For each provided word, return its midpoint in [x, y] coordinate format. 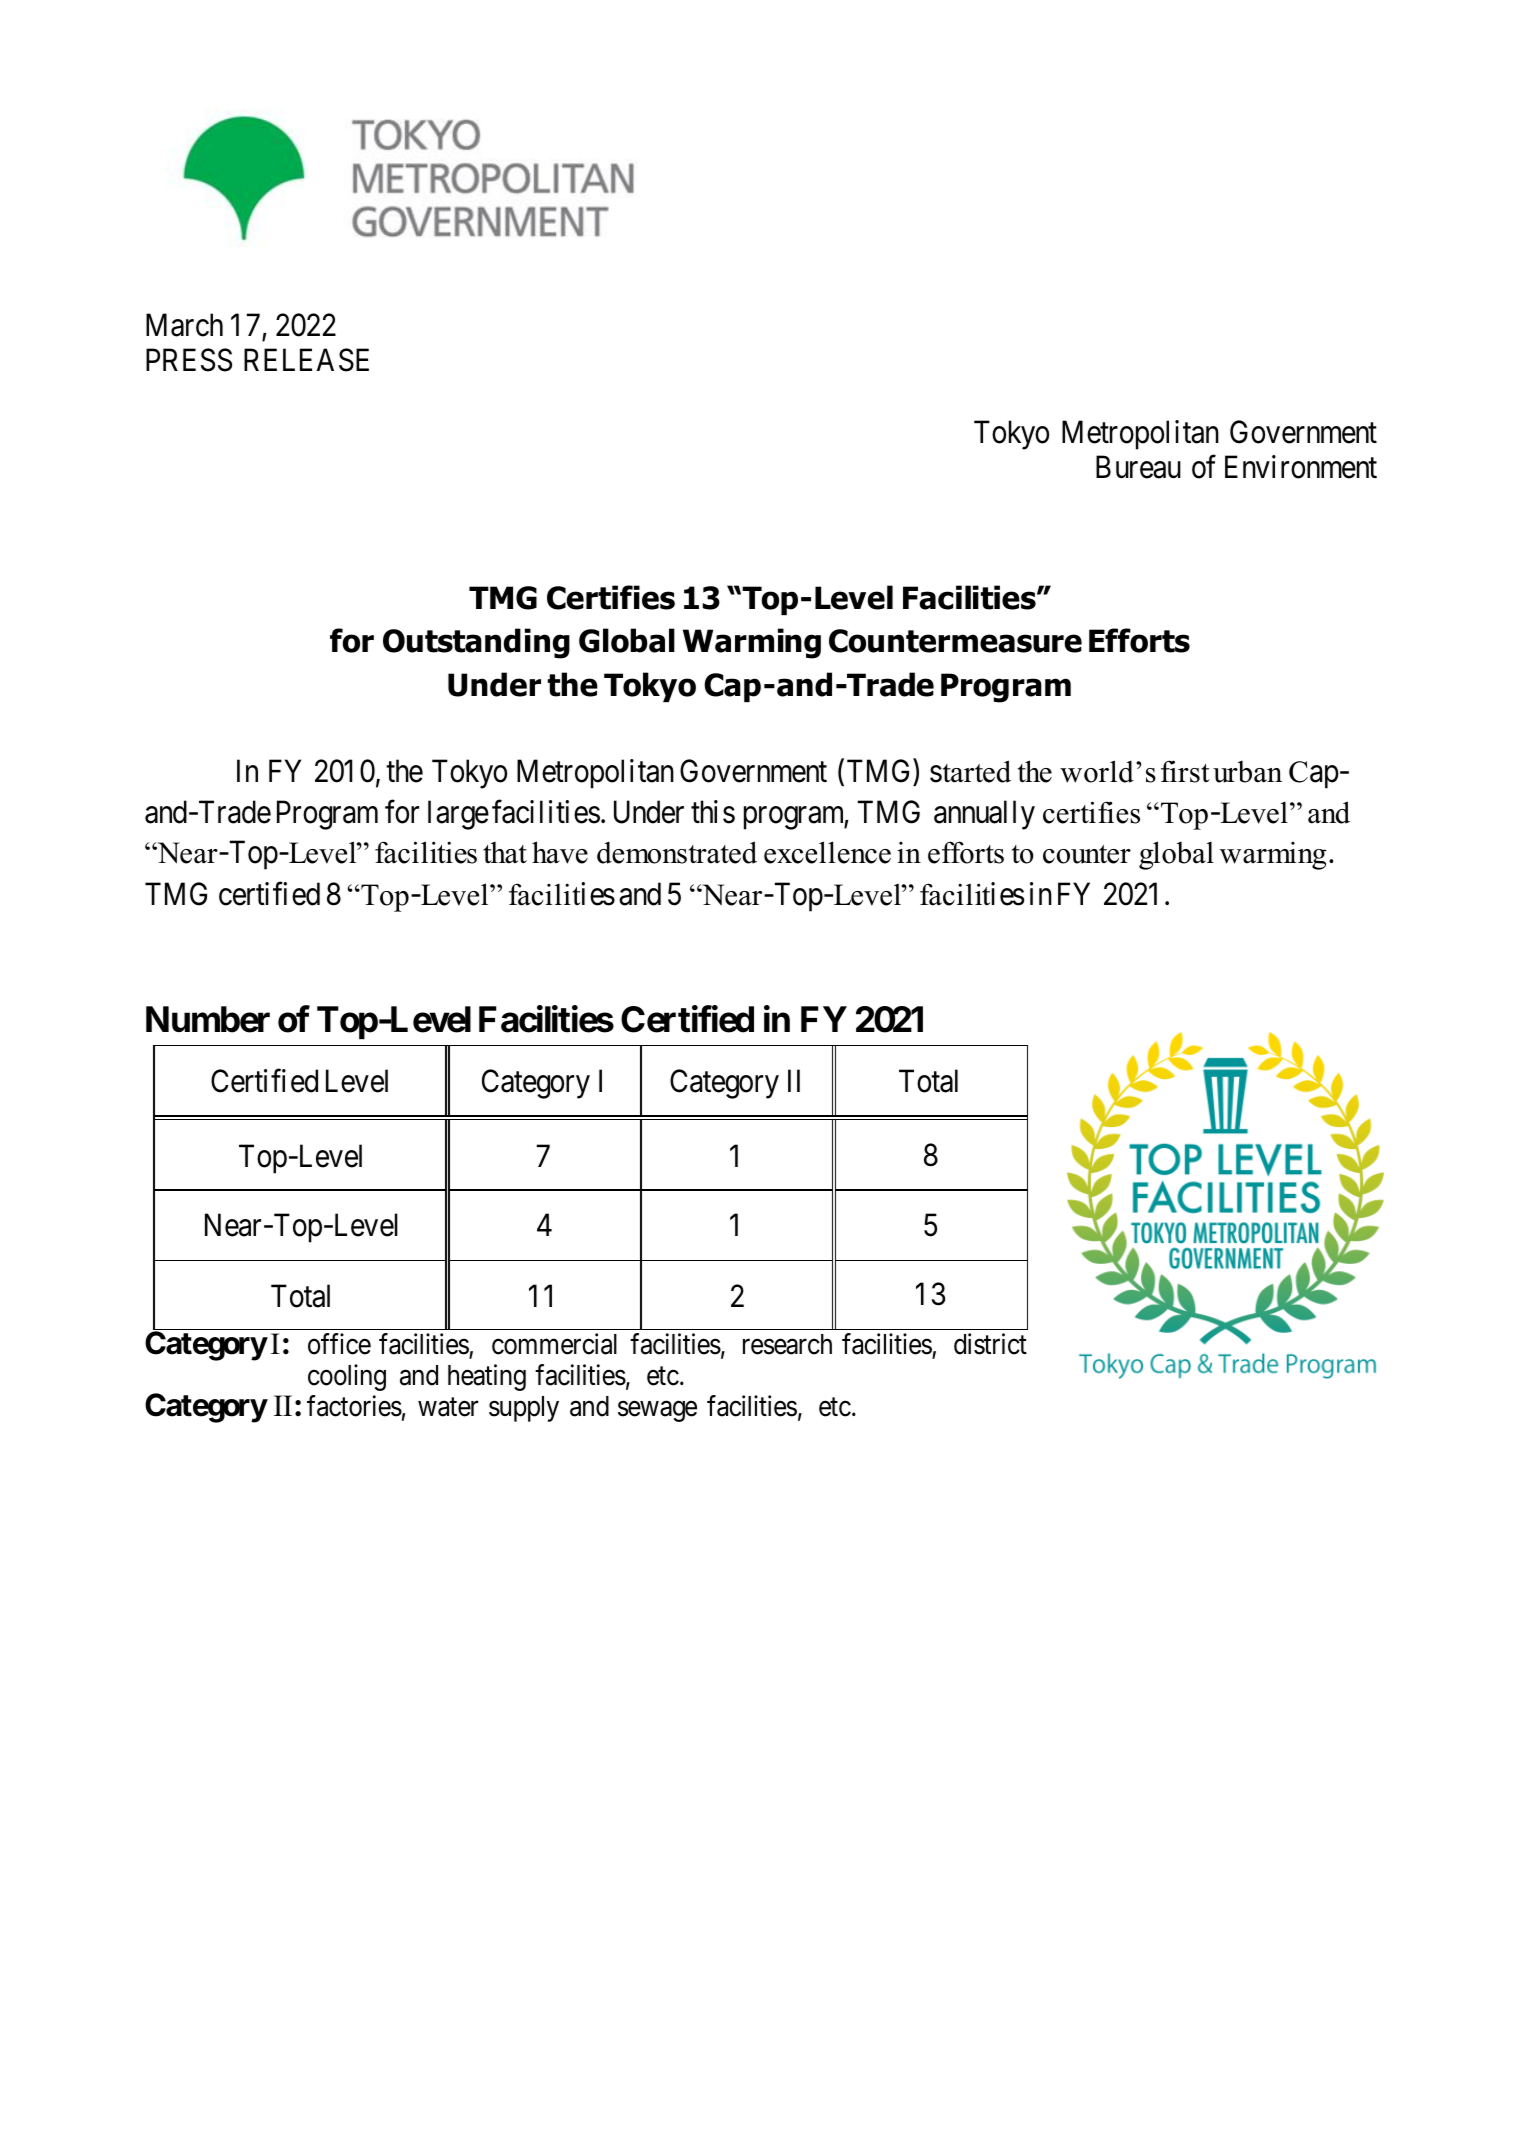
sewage [657, 1411]
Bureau [1138, 467]
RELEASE [306, 360]
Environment [1301, 467]
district [990, 1344]
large [458, 815]
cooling [347, 1377]
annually [984, 815]
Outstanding [476, 643]
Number [208, 1019]
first [1185, 771]
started [970, 771]
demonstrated [677, 852]
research [787, 1344]
